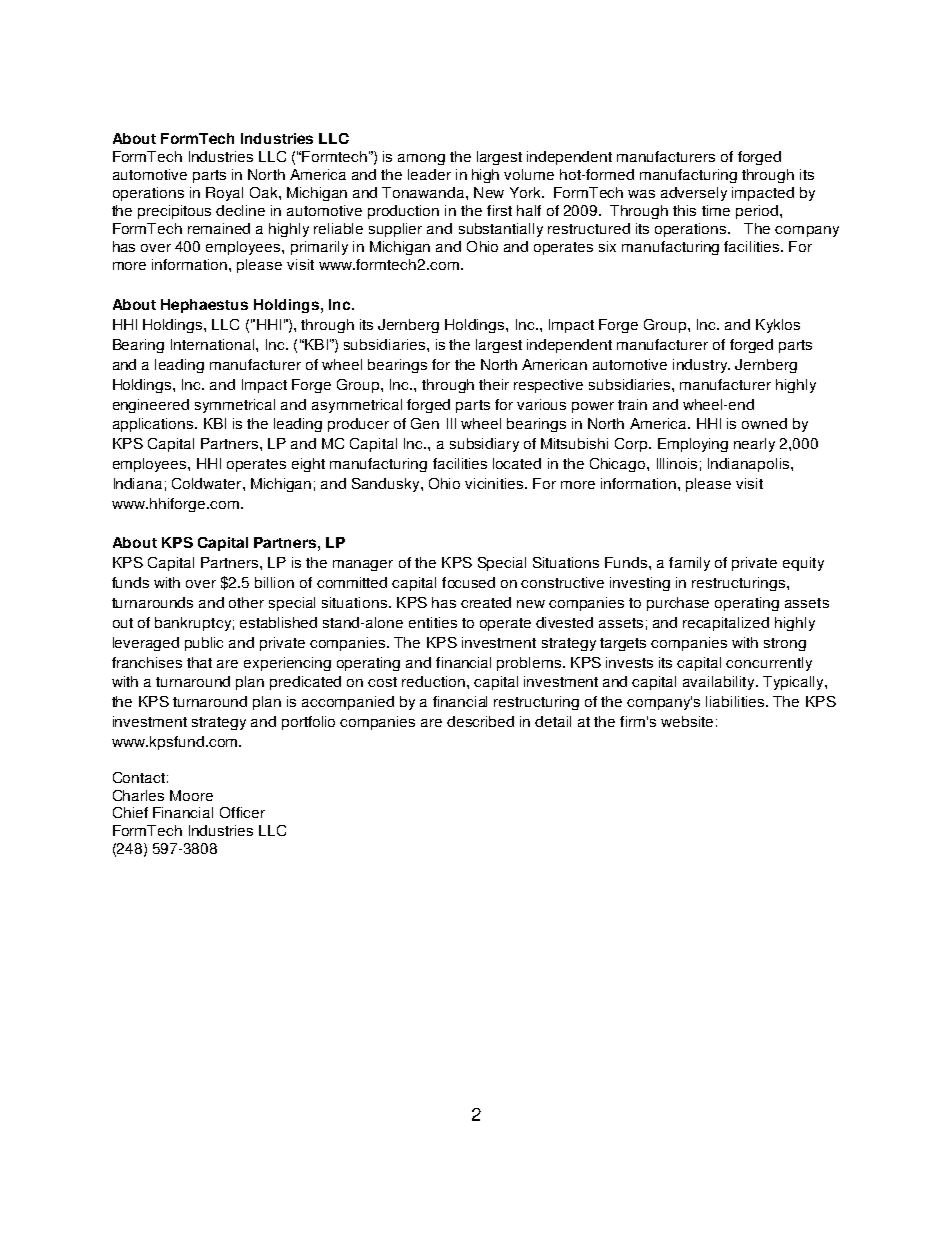  I want to click on Coldwater, so click(208, 483).
